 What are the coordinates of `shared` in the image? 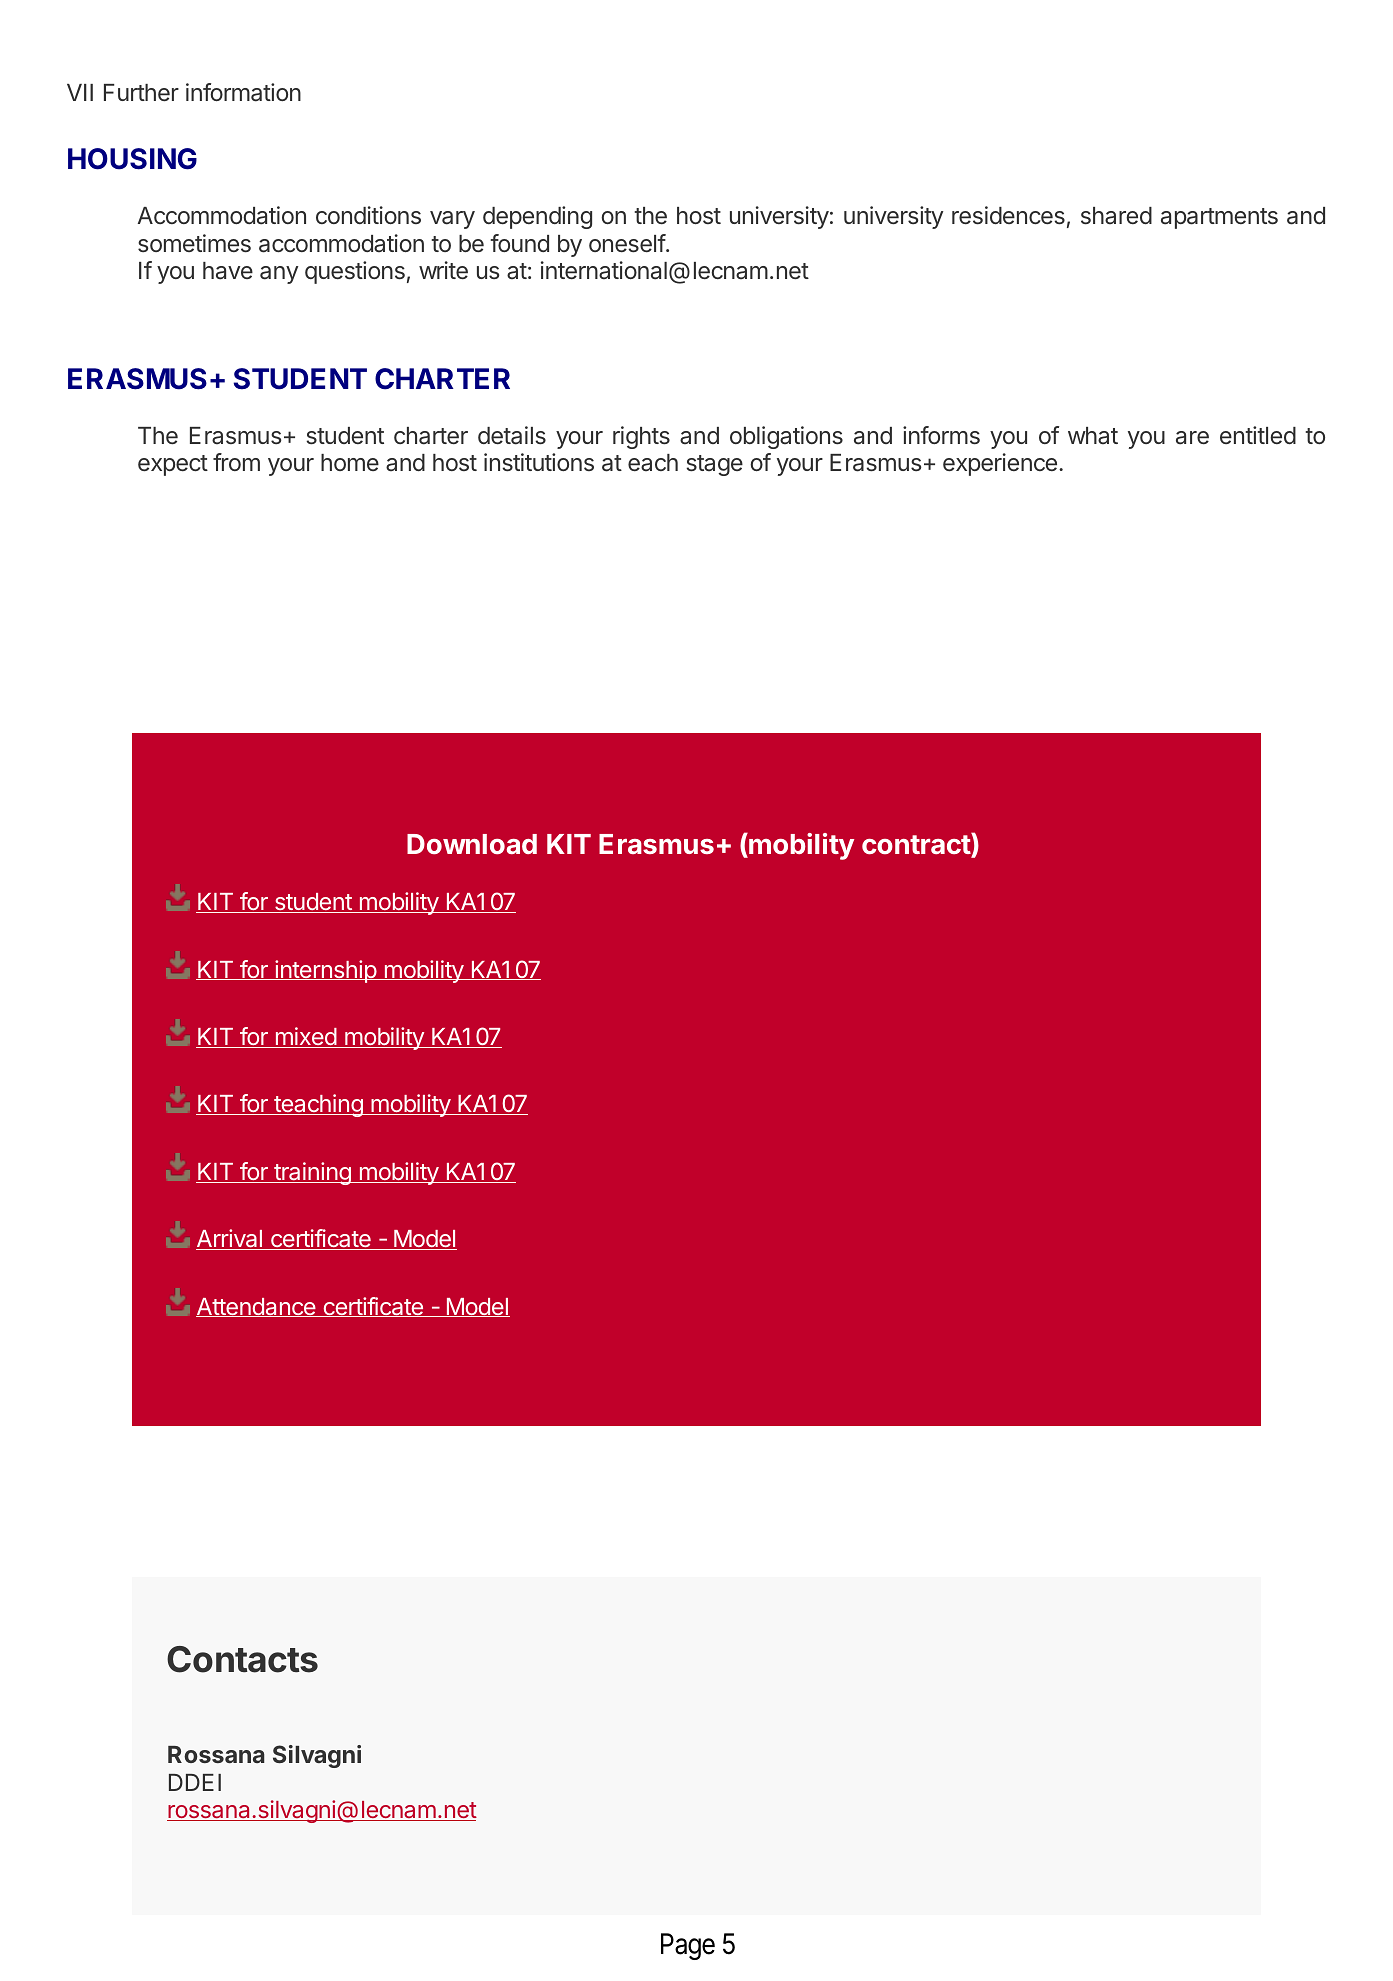 It's located at (1116, 216).
